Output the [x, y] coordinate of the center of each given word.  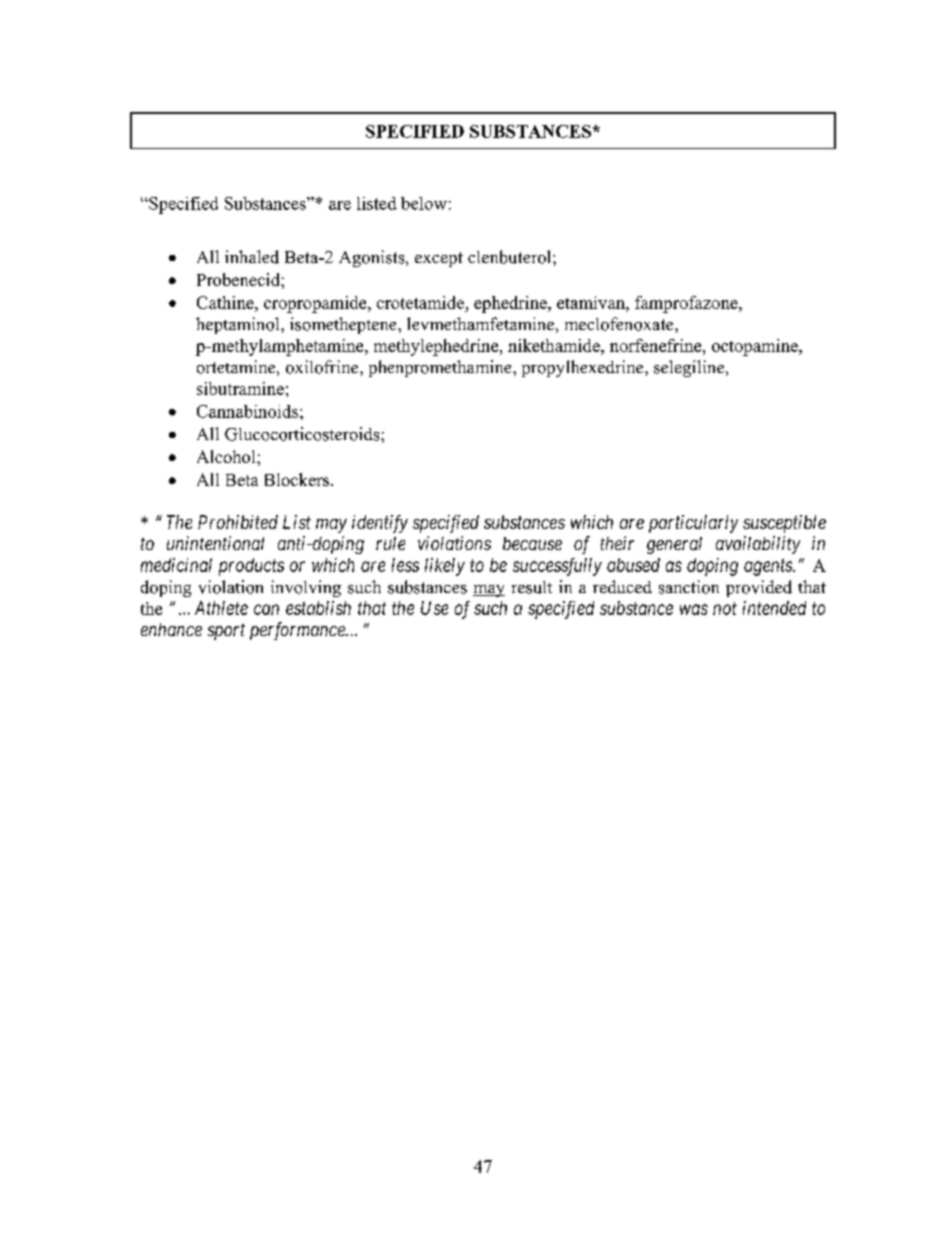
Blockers [297, 479]
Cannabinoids [247, 411]
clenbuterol [511, 257]
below [424, 203]
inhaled [252, 257]
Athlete [221, 608]
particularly [693, 524]
